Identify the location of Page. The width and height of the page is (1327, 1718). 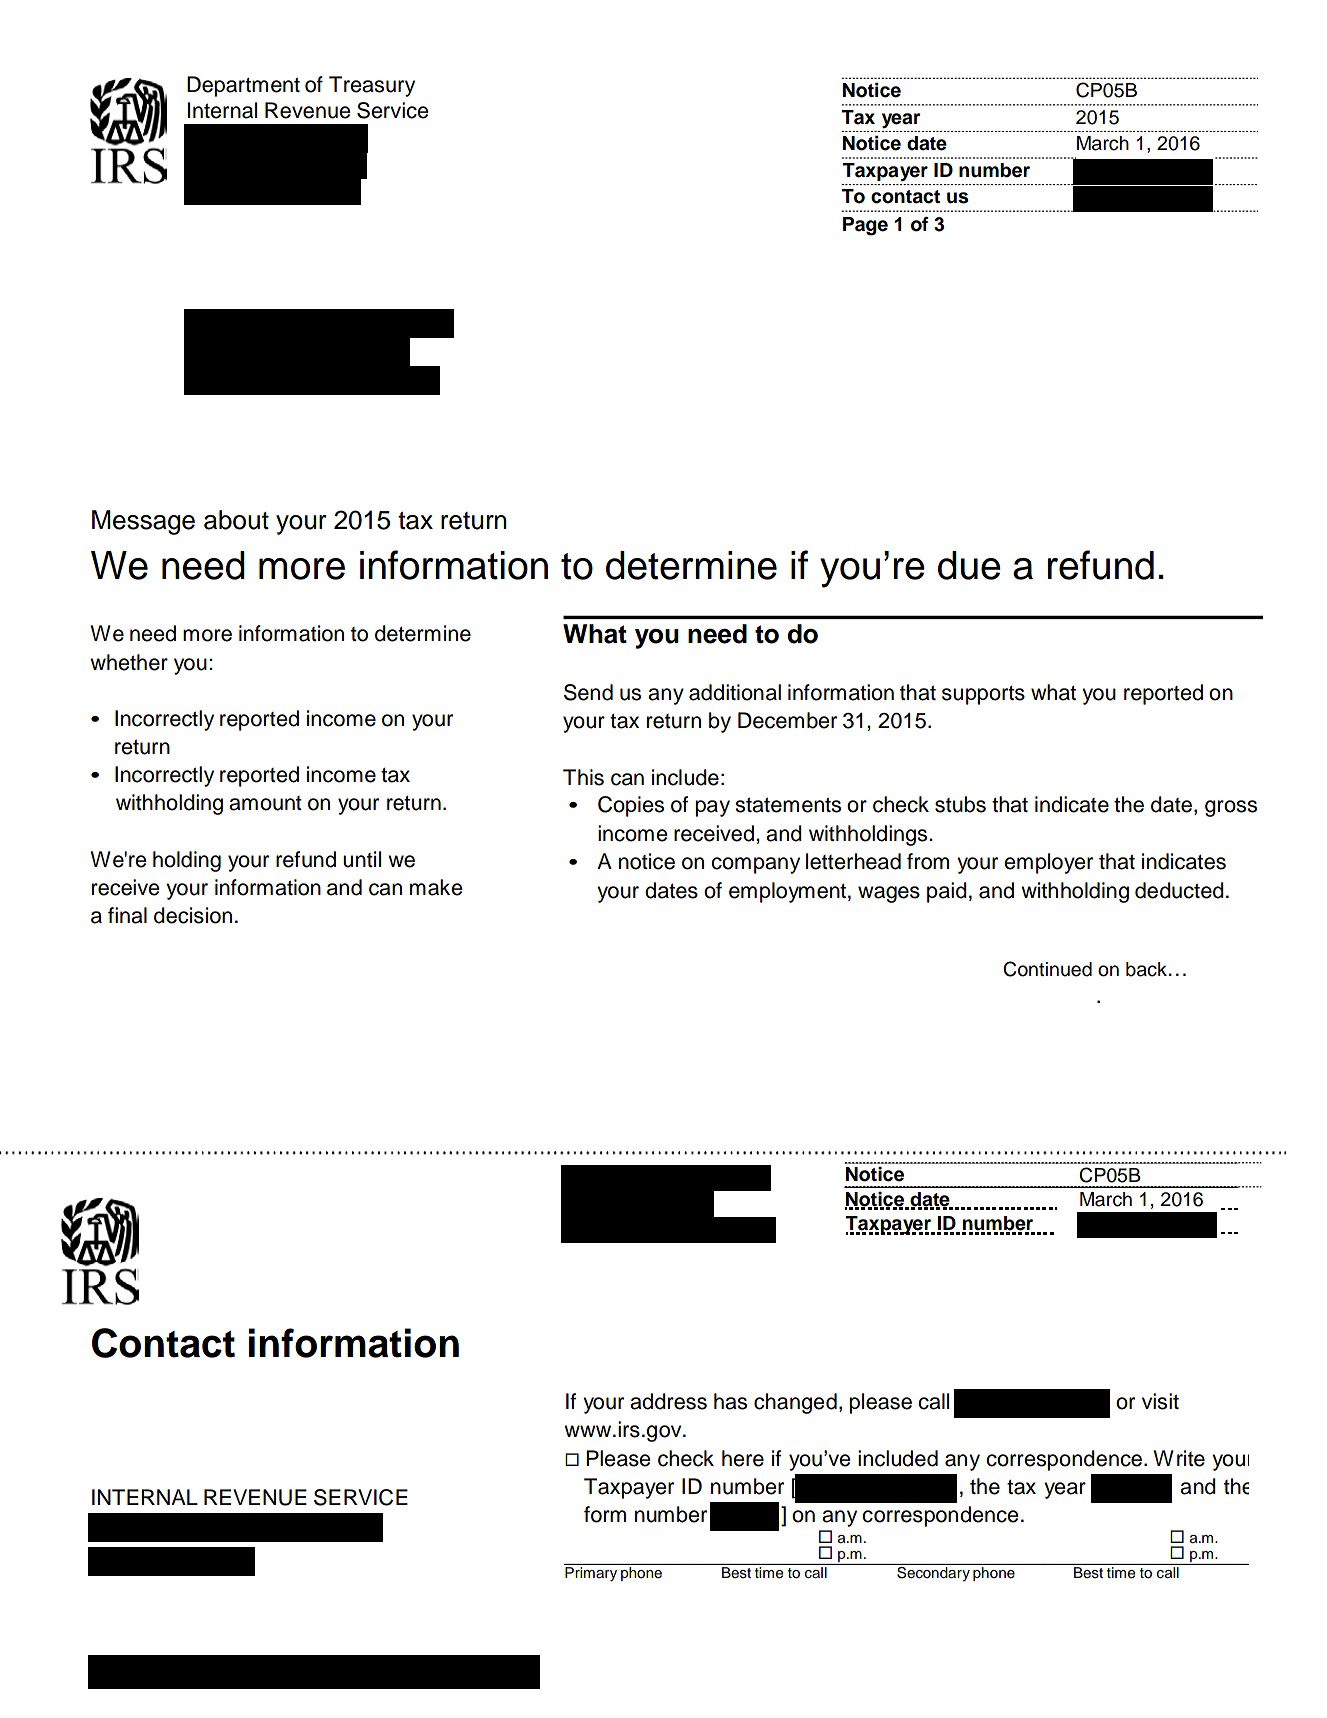
(865, 226).
